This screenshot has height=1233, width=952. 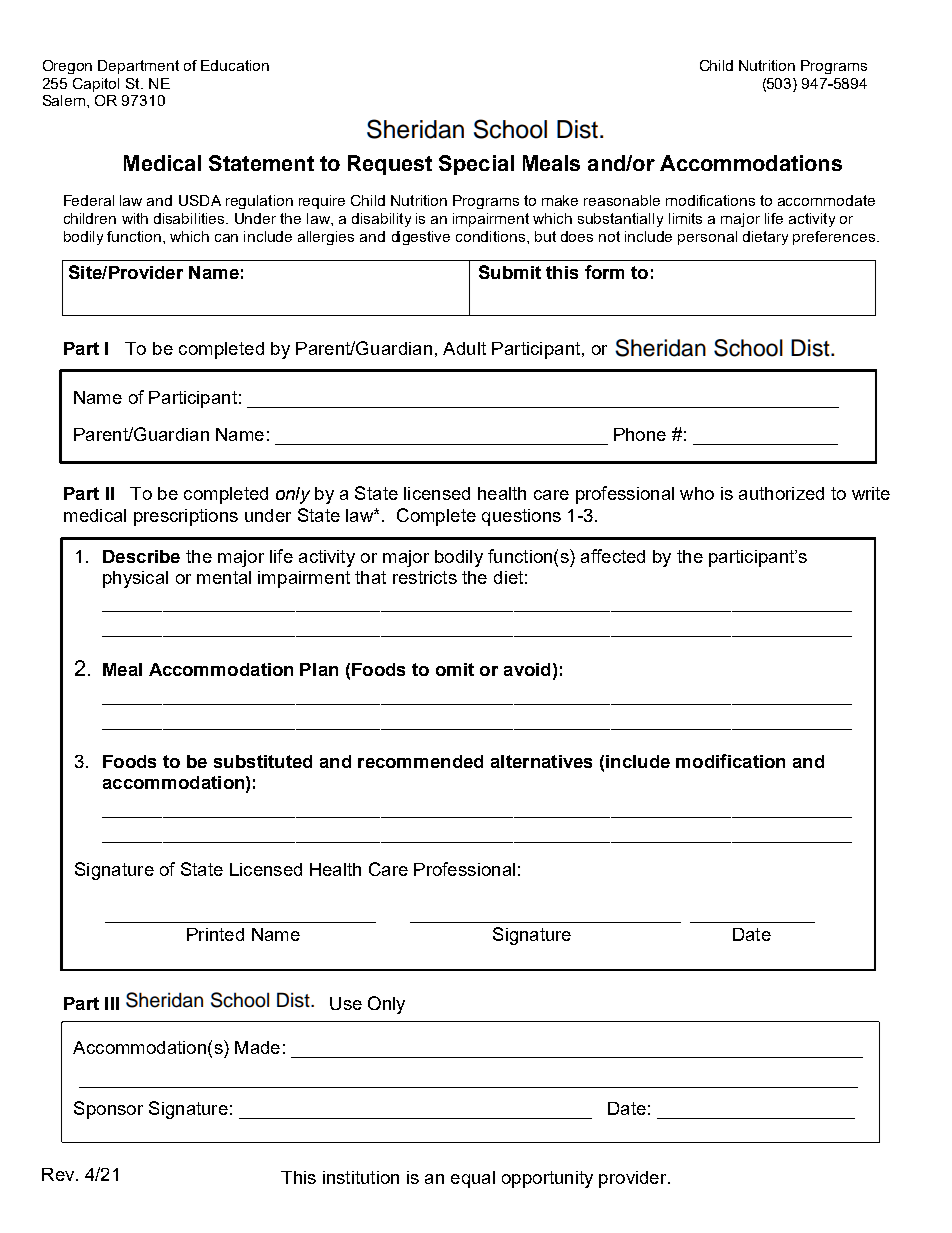 What do you see at coordinates (685, 218) in the screenshot?
I see `limits` at bounding box center [685, 218].
